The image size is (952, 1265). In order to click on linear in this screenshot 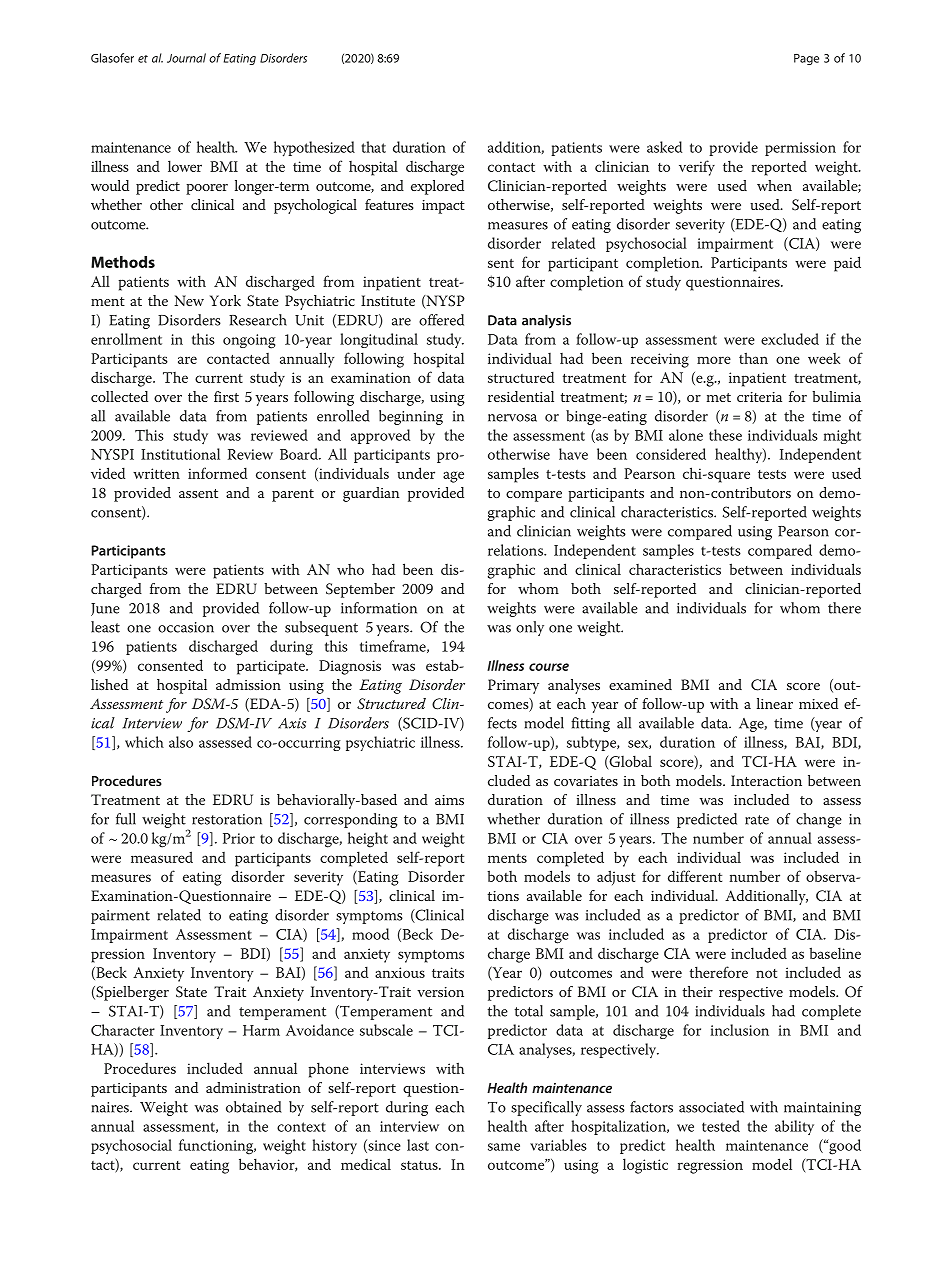, I will do `click(775, 703)`.
